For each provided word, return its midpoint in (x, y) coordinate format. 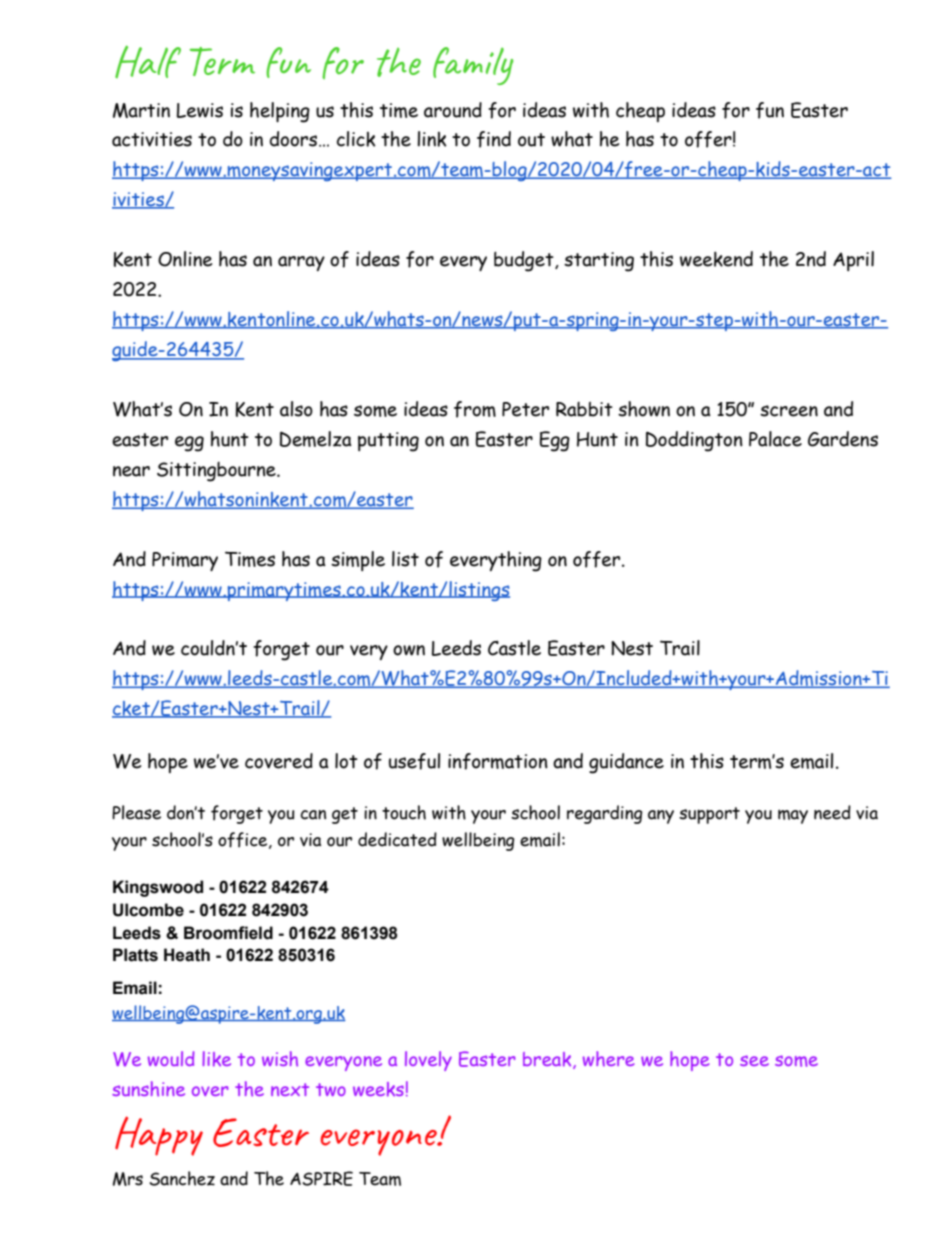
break (548, 1060)
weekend (716, 259)
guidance (626, 763)
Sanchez (182, 1178)
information (498, 761)
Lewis (200, 110)
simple (358, 561)
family (473, 66)
